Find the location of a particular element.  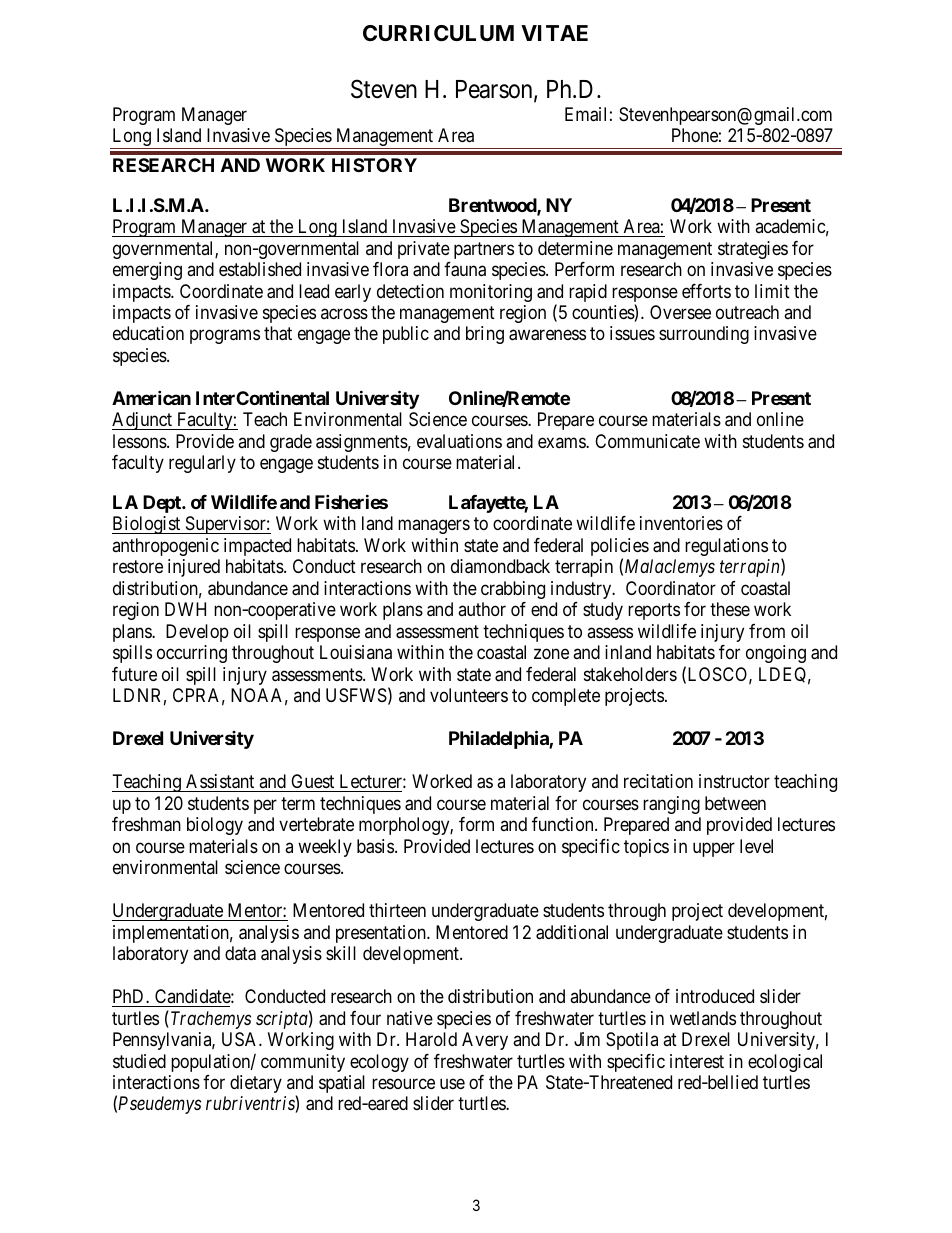

CURRICULUM is located at coordinates (438, 33).
